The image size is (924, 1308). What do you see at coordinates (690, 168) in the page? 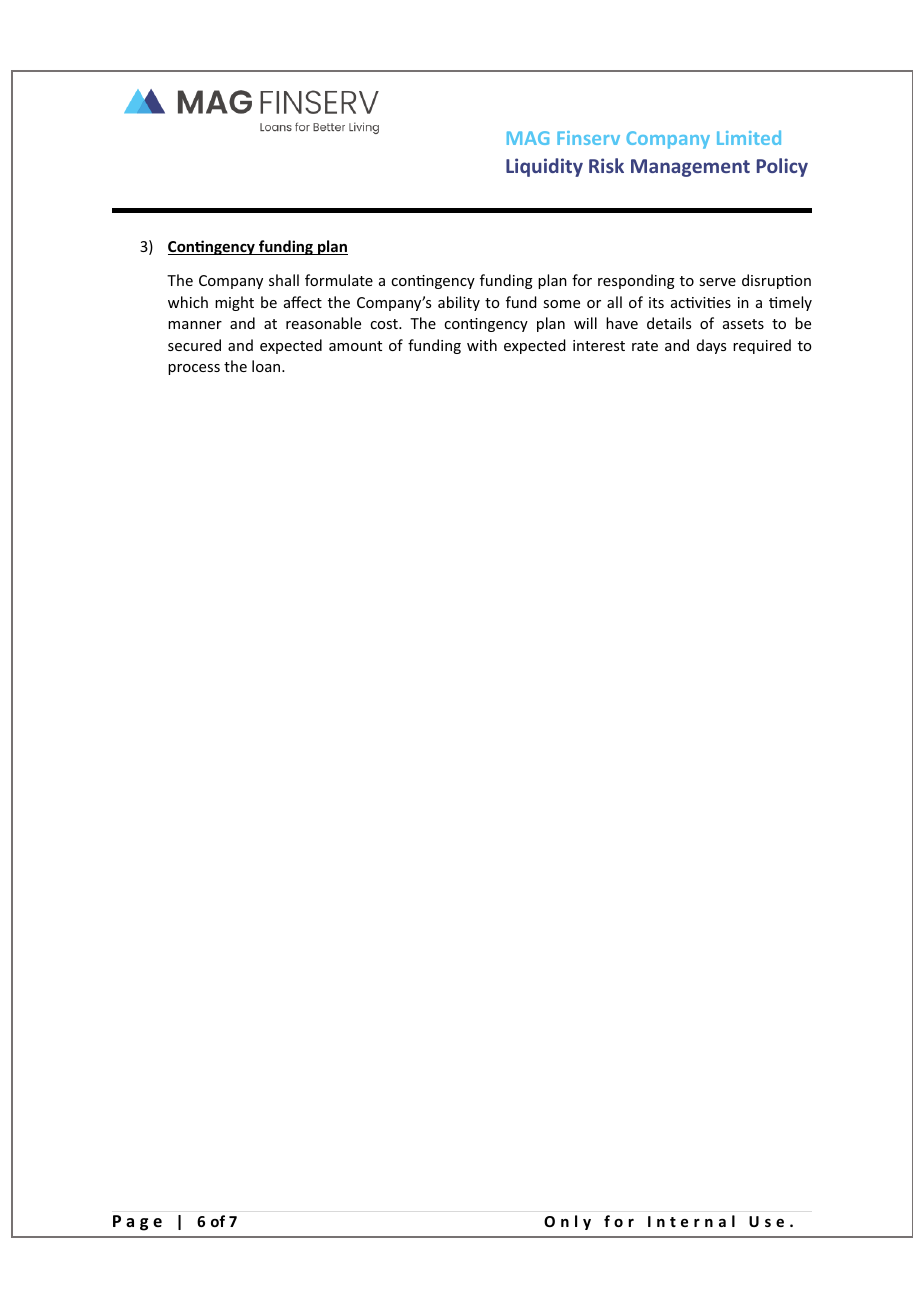
I see `Management` at bounding box center [690, 168].
